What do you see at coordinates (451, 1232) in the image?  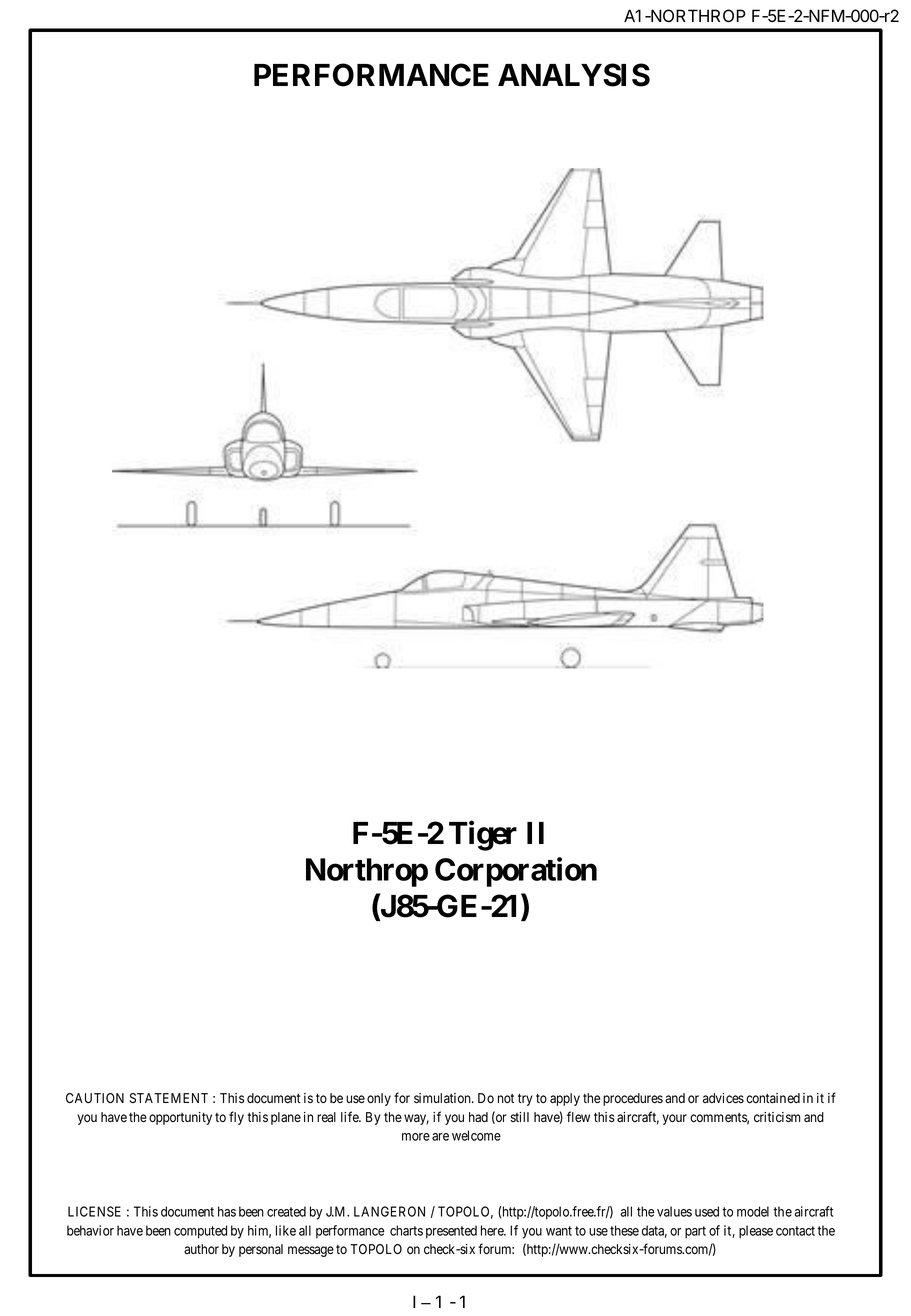 I see `presented` at bounding box center [451, 1232].
